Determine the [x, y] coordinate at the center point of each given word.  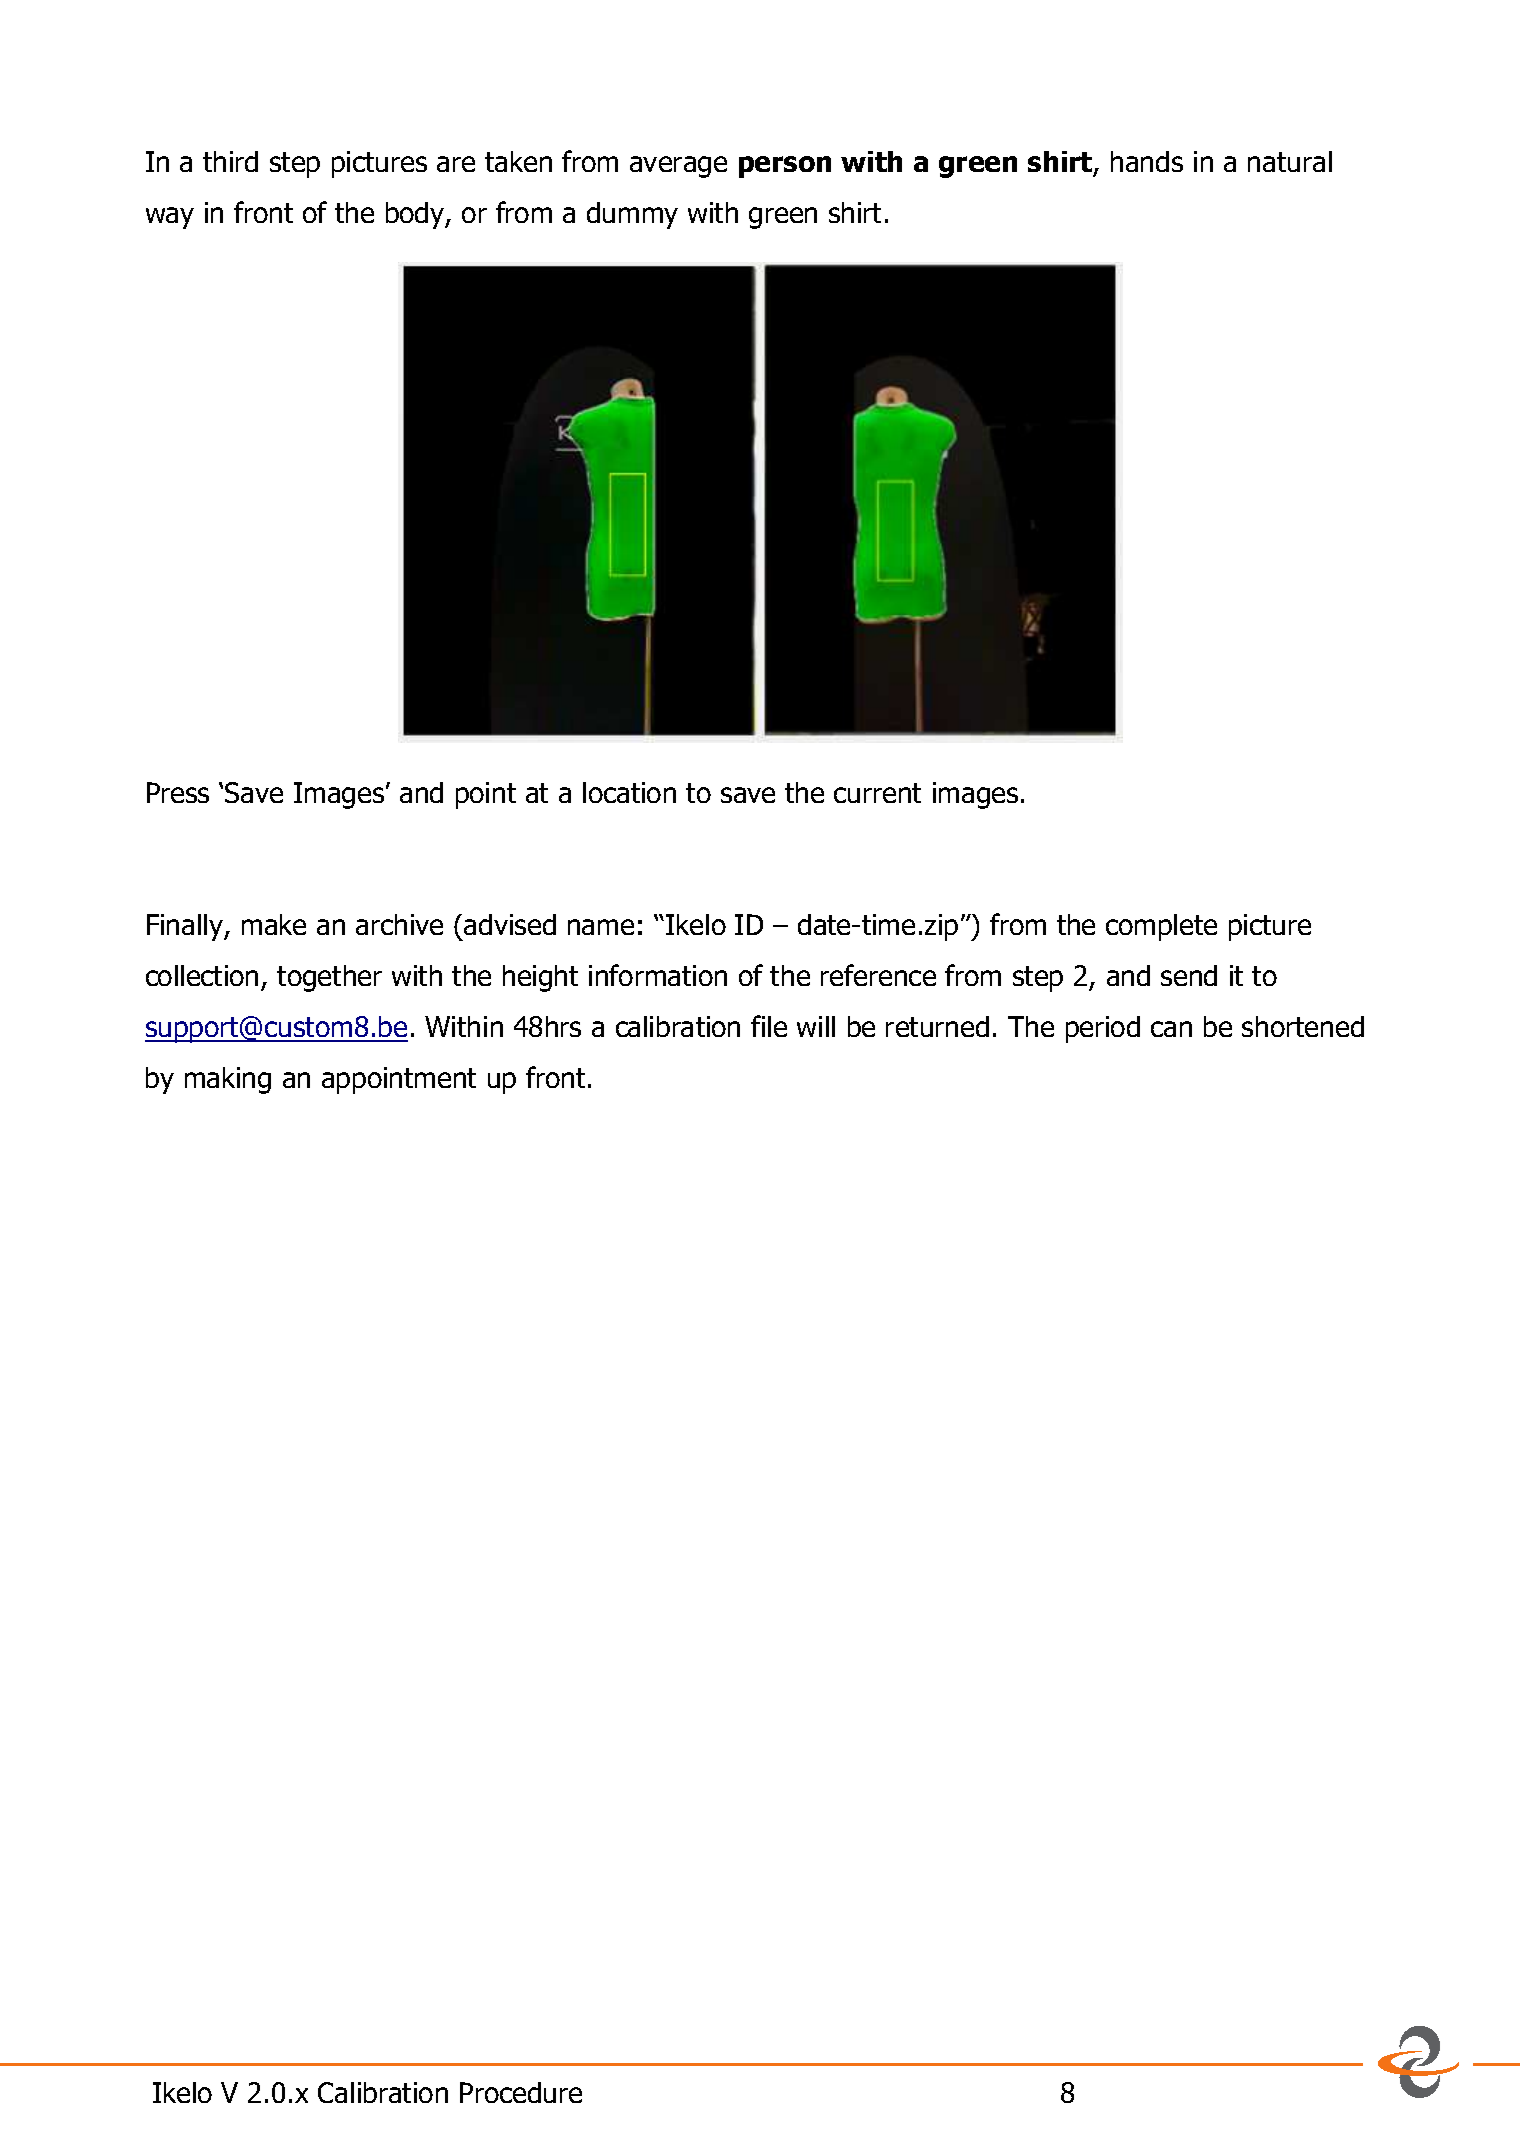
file [769, 1026]
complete [1161, 927]
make [274, 924]
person [785, 167]
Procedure [521, 2092]
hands [1147, 161]
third [230, 161]
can [1171, 1029]
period [1103, 1029]
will [816, 1026]
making [228, 1080]
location [629, 792]
